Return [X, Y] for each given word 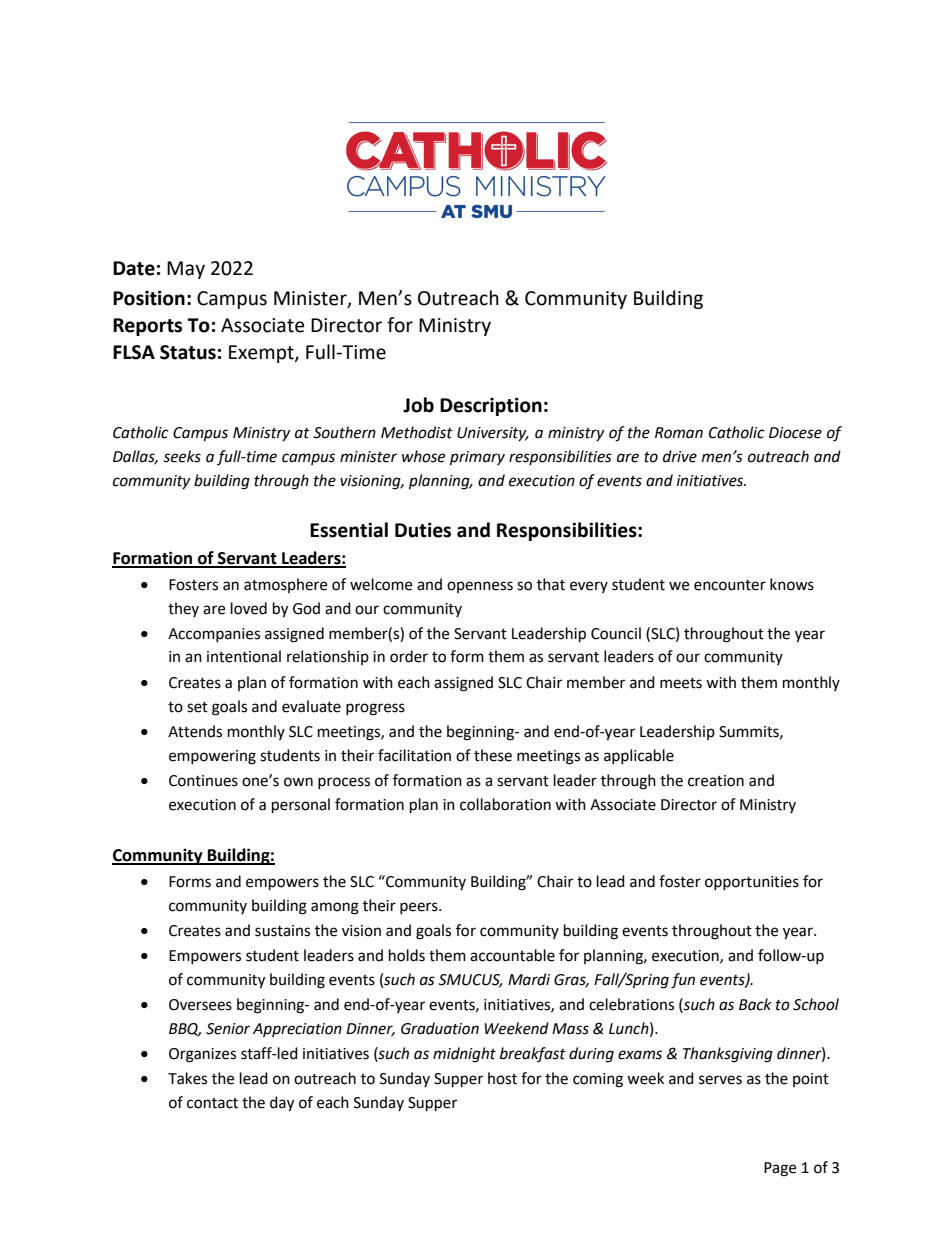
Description [491, 406]
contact [212, 1103]
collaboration [505, 804]
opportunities [752, 883]
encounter [730, 585]
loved [249, 608]
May [186, 270]
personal [301, 806]
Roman [679, 433]
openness [480, 587]
